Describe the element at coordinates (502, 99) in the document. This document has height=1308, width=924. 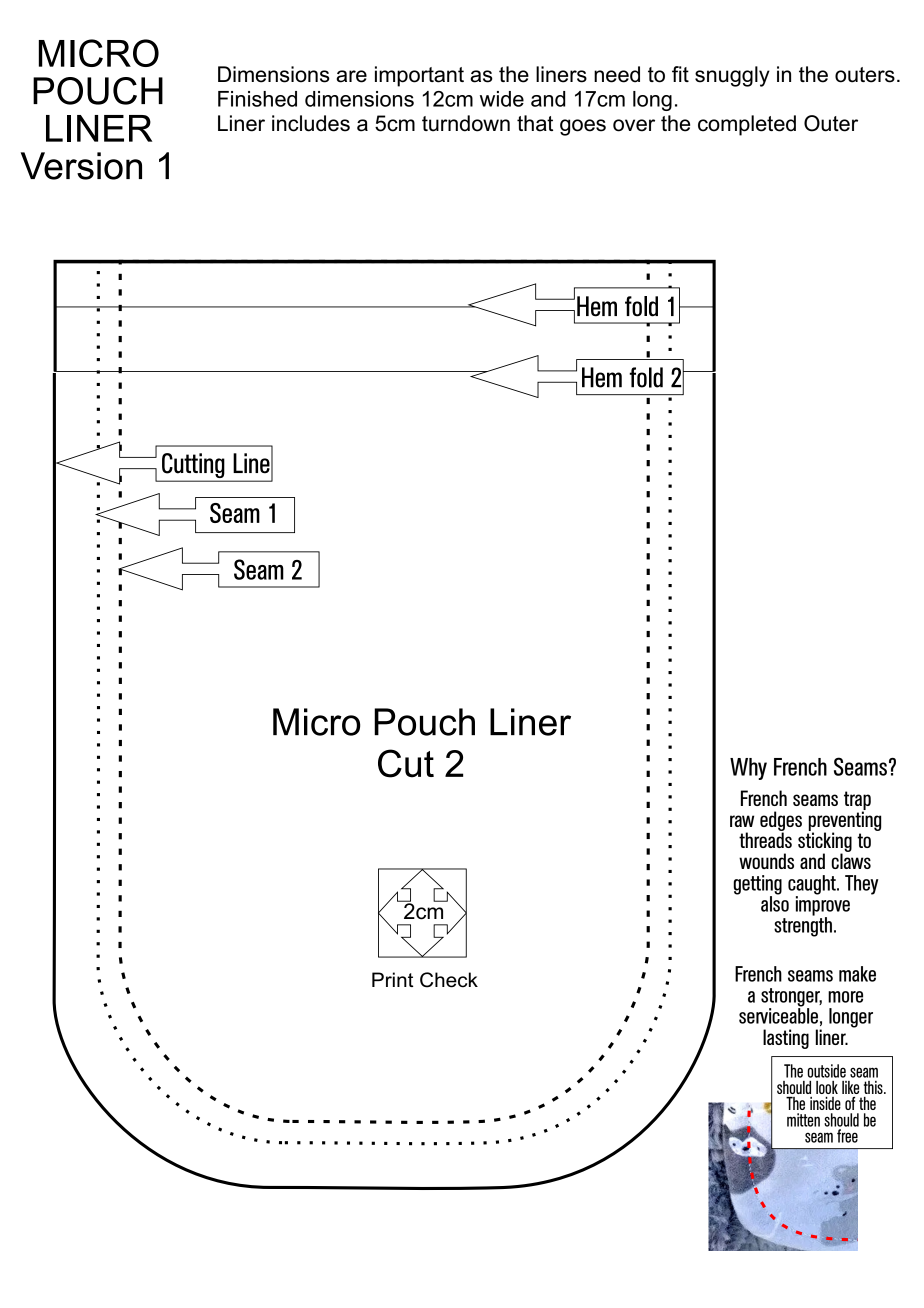
I see `wide` at that location.
